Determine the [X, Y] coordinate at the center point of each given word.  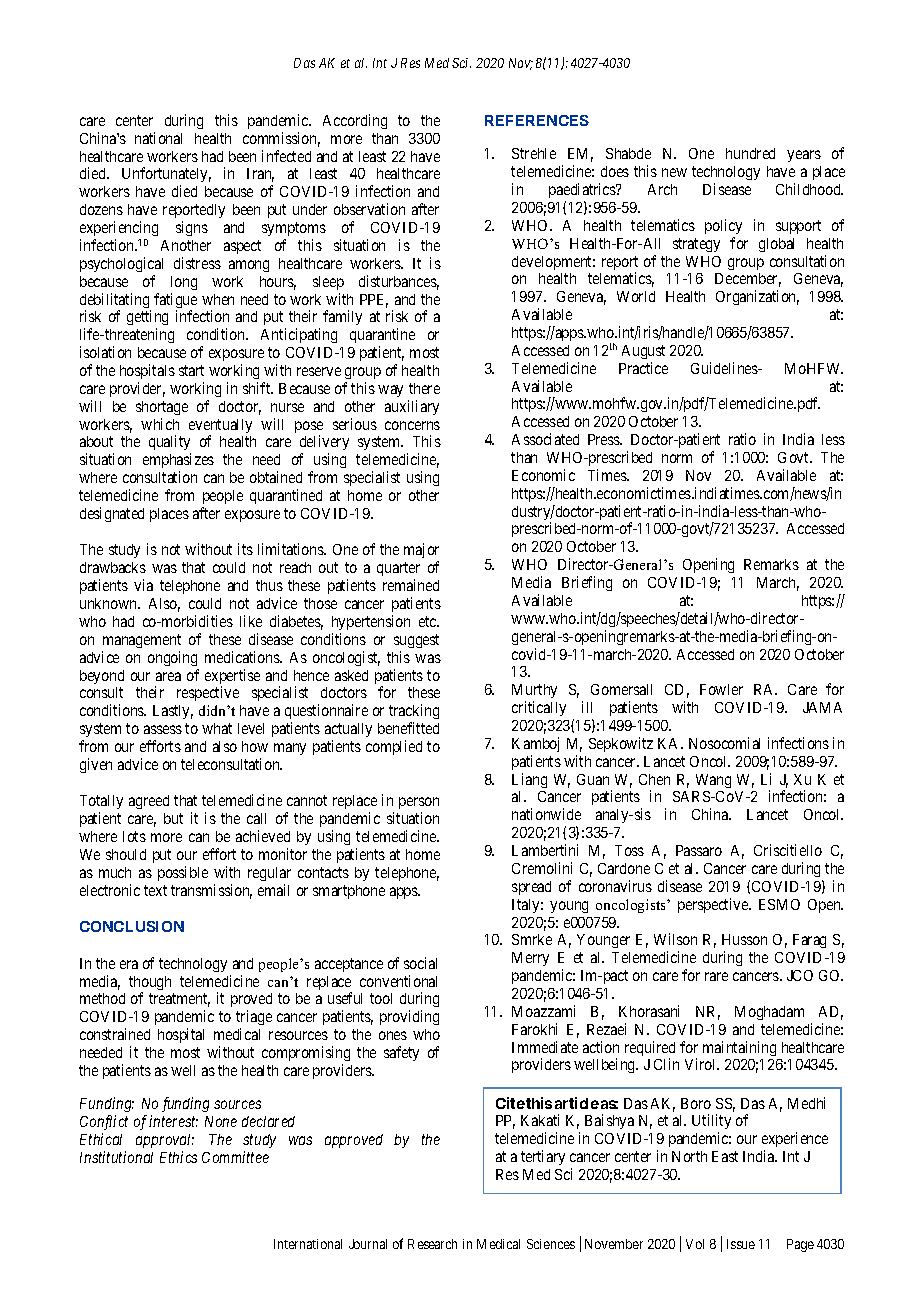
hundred [750, 153]
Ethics [178, 1157]
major [421, 552]
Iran [260, 175]
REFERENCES [537, 120]
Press [605, 439]
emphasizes [178, 462]
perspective [714, 905]
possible [183, 873]
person [419, 805]
